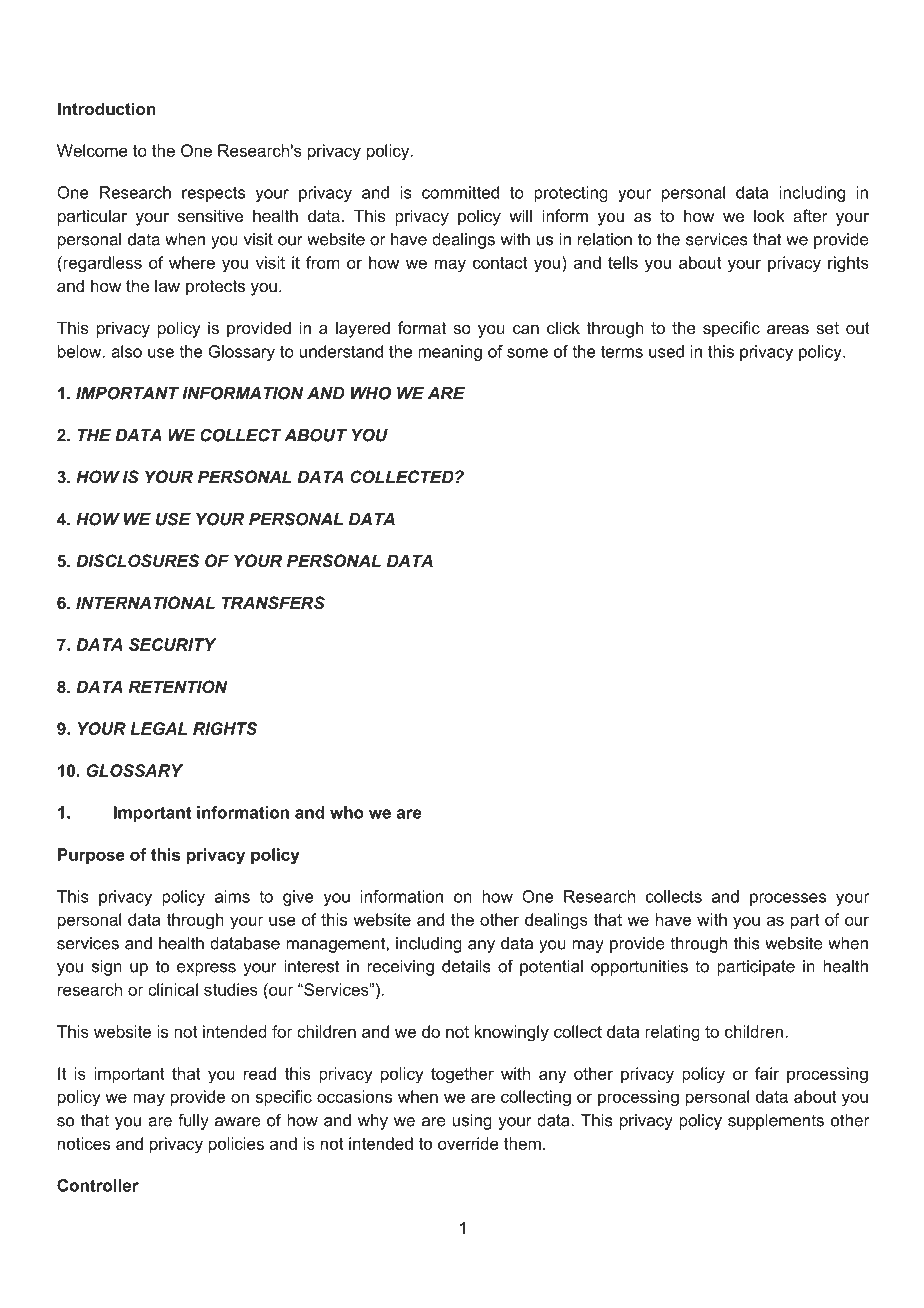  Describe the element at coordinates (769, 215) in the screenshot. I see `look` at that location.
